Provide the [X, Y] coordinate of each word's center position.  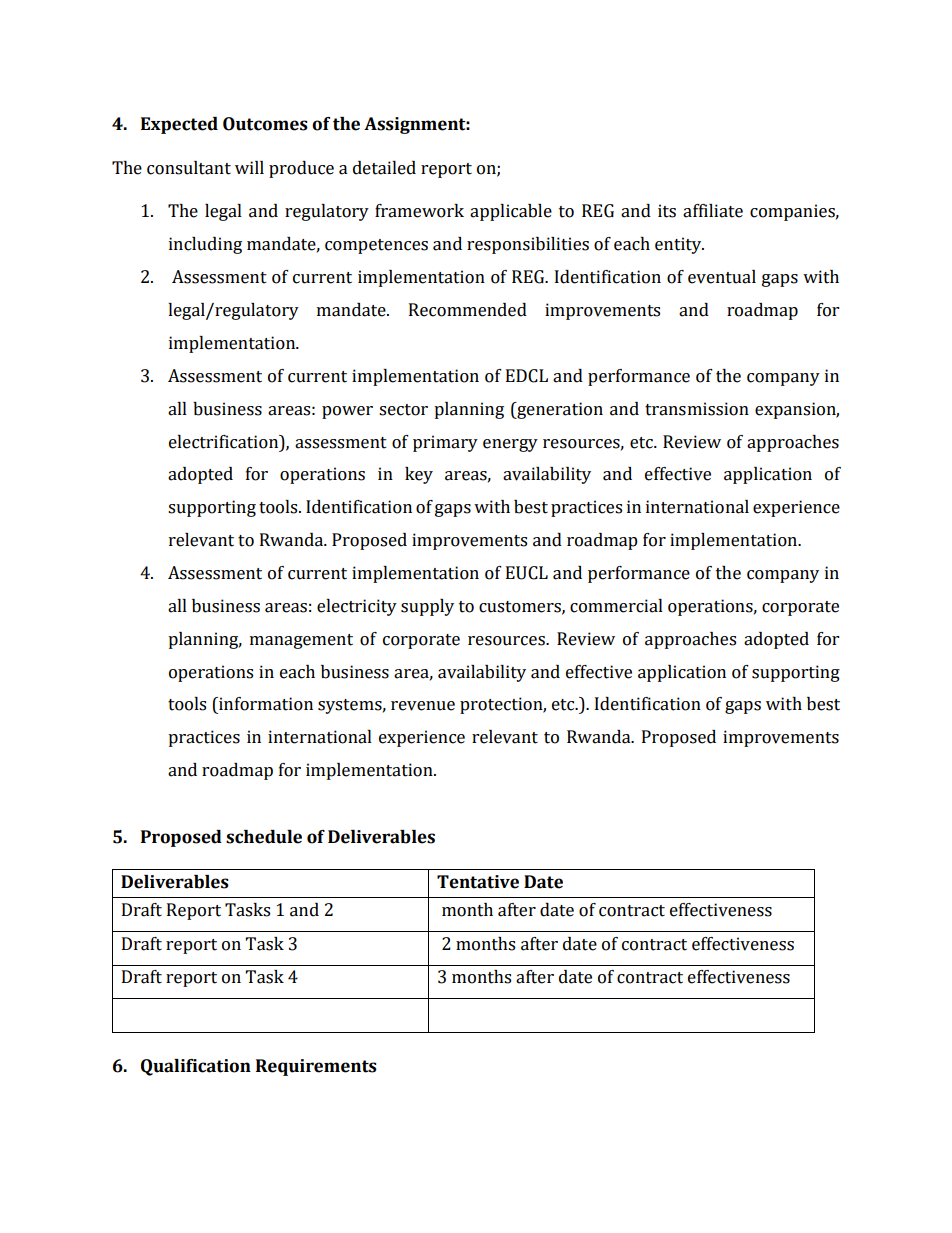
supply [427, 607]
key [419, 475]
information [265, 704]
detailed [384, 168]
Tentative [478, 882]
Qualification [196, 1067]
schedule [264, 837]
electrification [225, 442]
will [249, 167]
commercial [616, 606]
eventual [722, 277]
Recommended [468, 310]
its [667, 211]
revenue [423, 706]
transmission [697, 409]
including [205, 245]
